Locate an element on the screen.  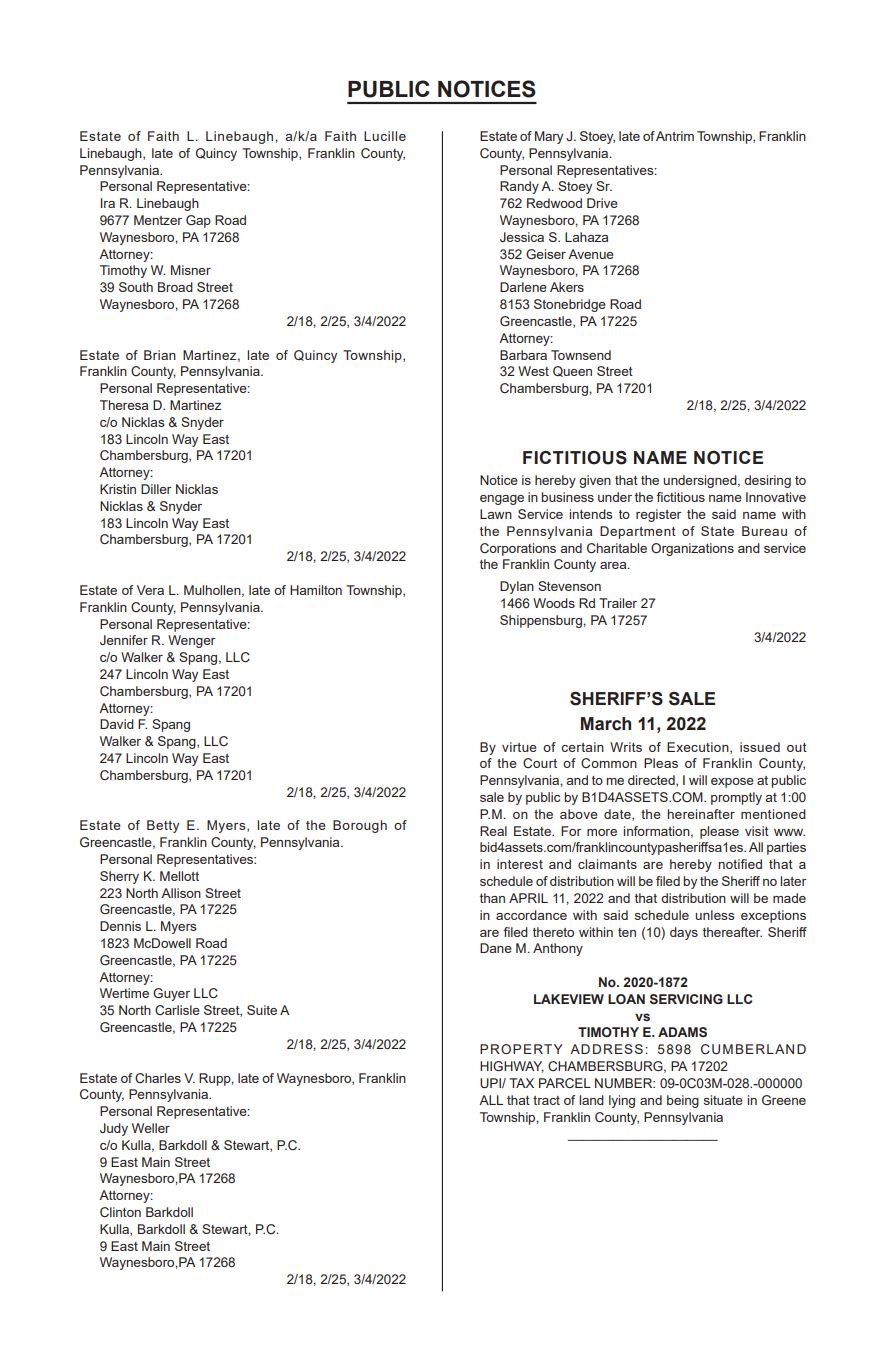
Gap is located at coordinates (198, 221).
